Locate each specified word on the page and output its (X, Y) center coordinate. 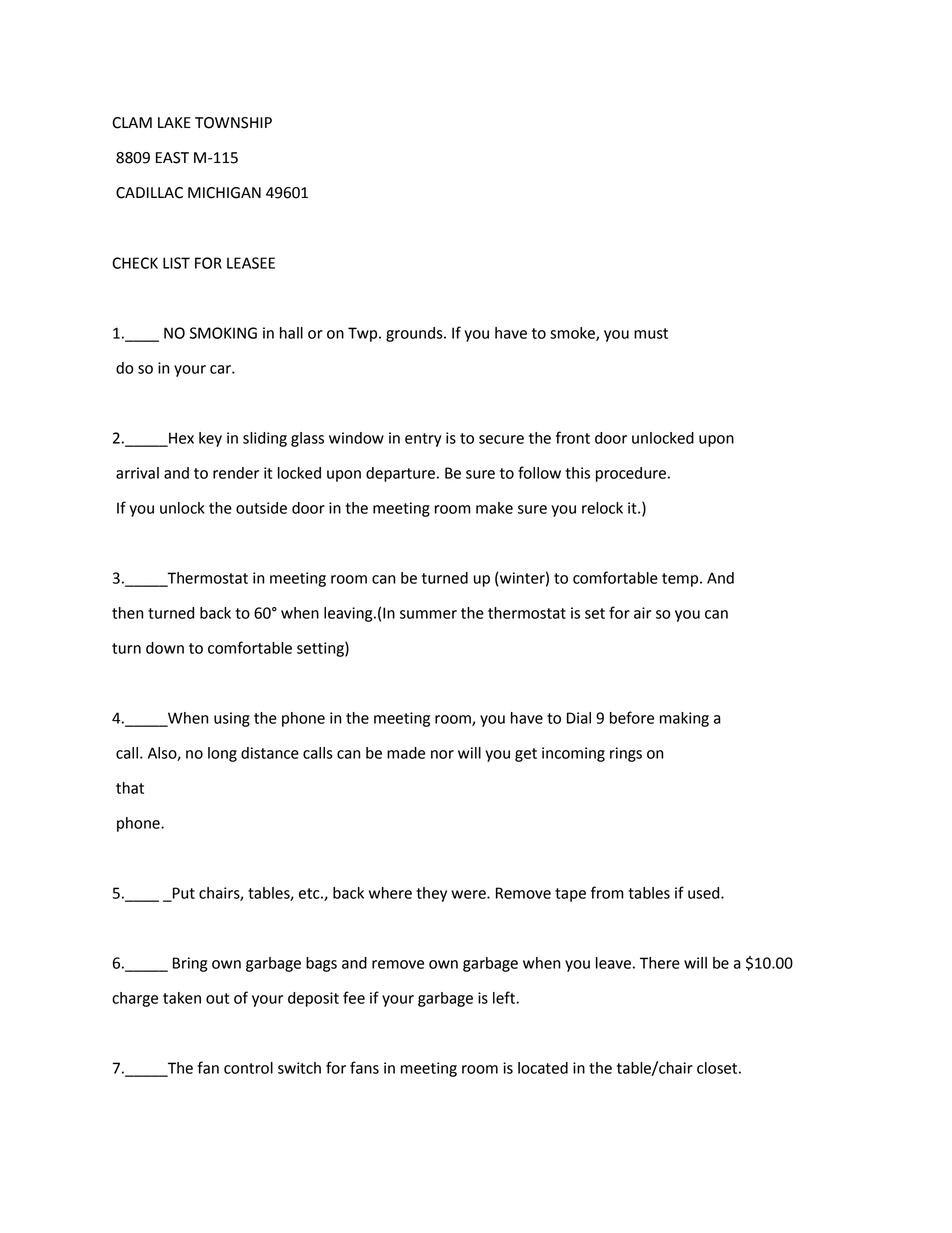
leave (613, 963)
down (165, 648)
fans (364, 1067)
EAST (172, 158)
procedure (631, 474)
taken (182, 998)
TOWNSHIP (233, 123)
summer (428, 614)
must (651, 333)
